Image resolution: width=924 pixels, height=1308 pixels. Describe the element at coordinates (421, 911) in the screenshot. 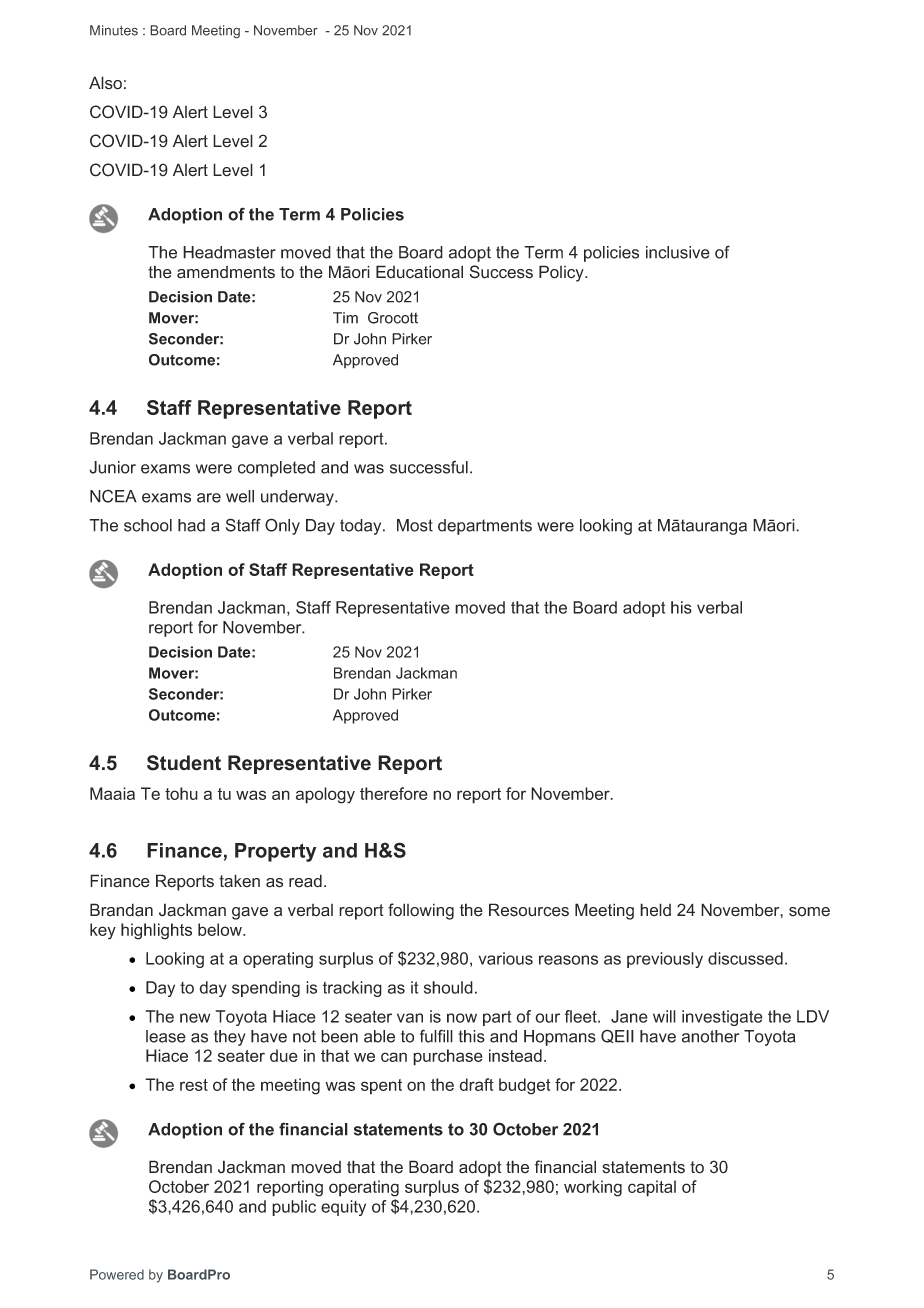

I see `following` at that location.
